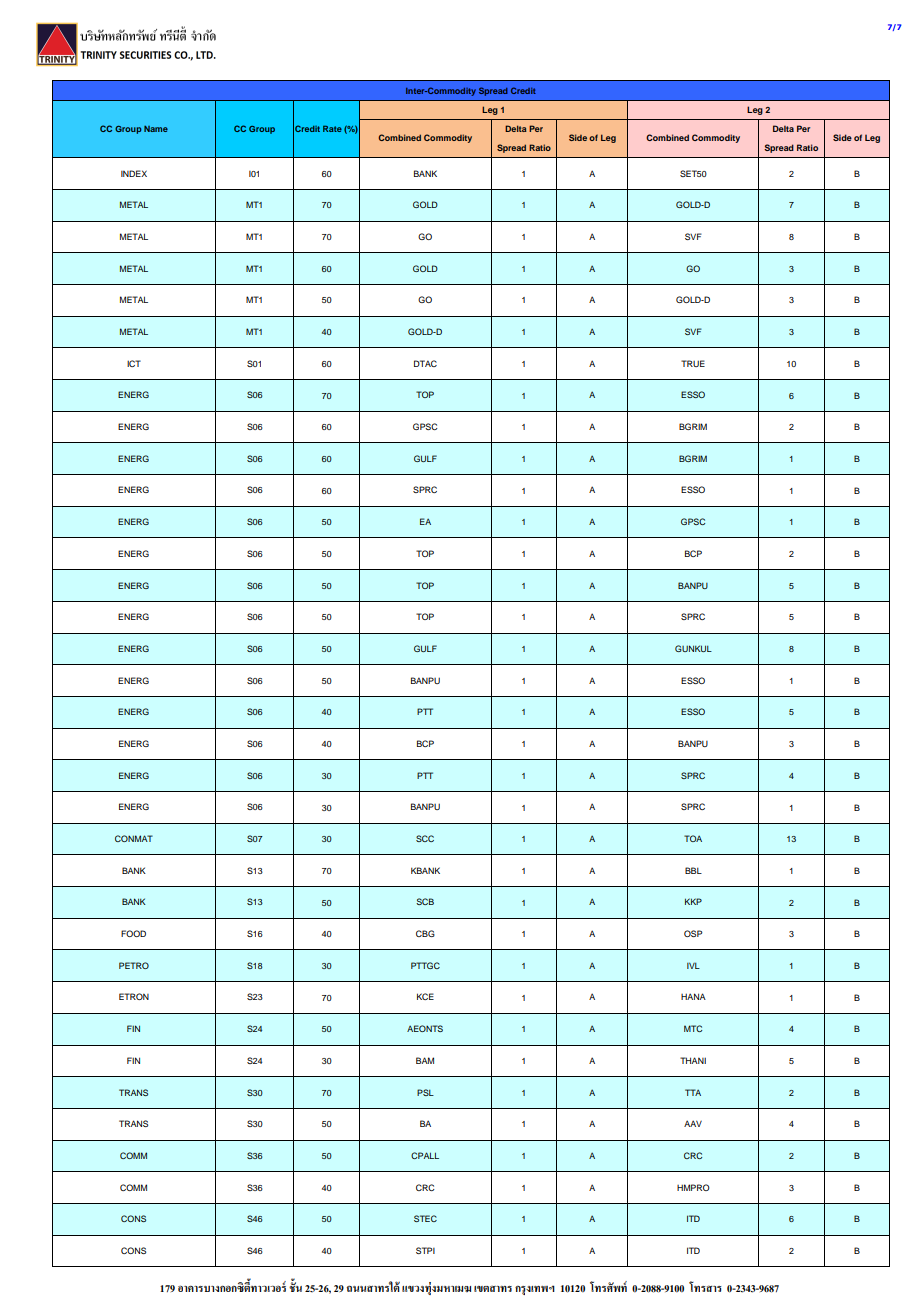  What do you see at coordinates (693, 363) in the image?
I see `TRUE` at bounding box center [693, 363].
